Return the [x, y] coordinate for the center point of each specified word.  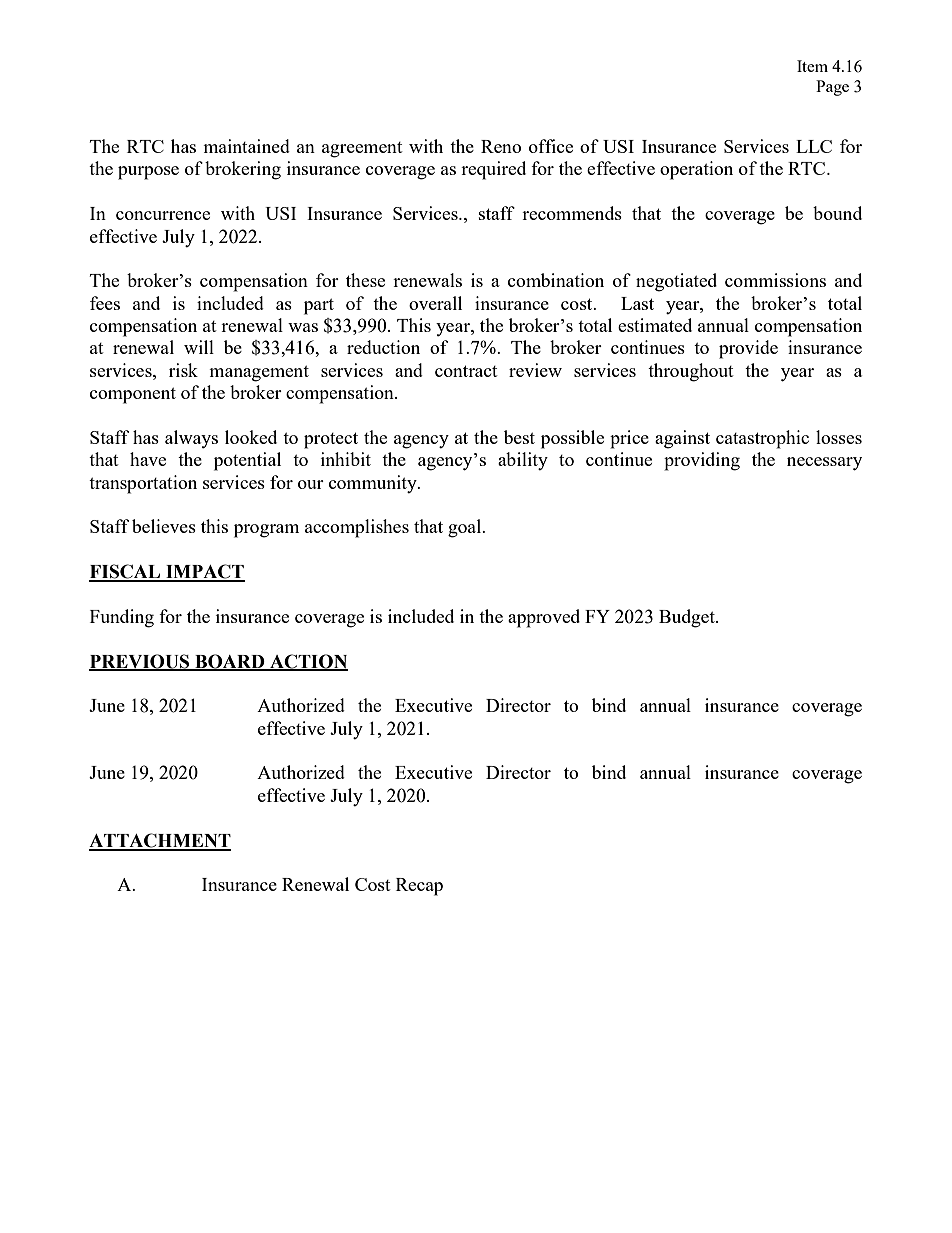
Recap [419, 887]
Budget [688, 618]
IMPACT [204, 572]
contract [466, 371]
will [199, 347]
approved [544, 618]
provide [748, 349]
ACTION [308, 662]
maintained [246, 146]
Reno [501, 146]
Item [812, 66]
